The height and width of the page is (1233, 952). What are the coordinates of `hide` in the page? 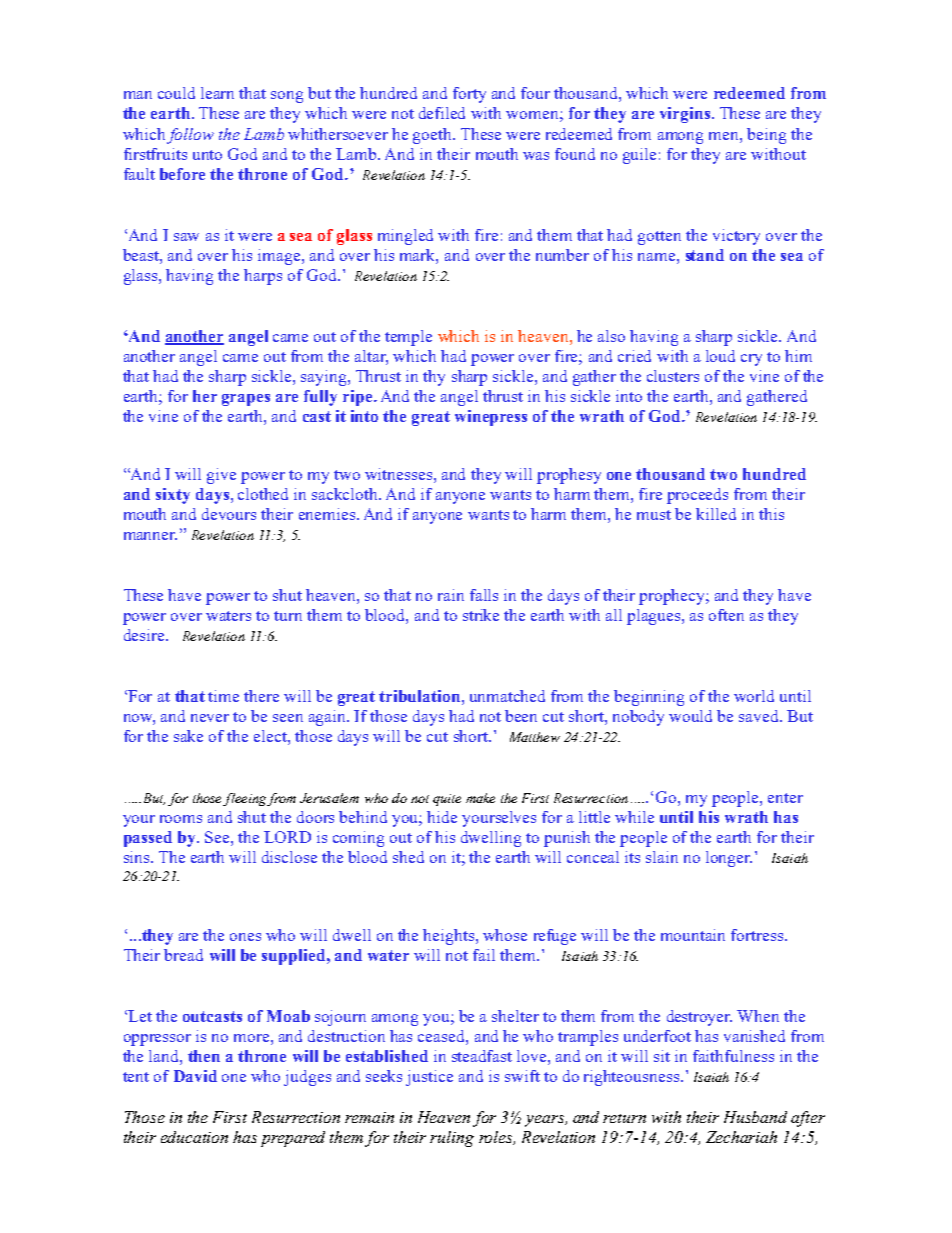 It's located at (442, 817).
